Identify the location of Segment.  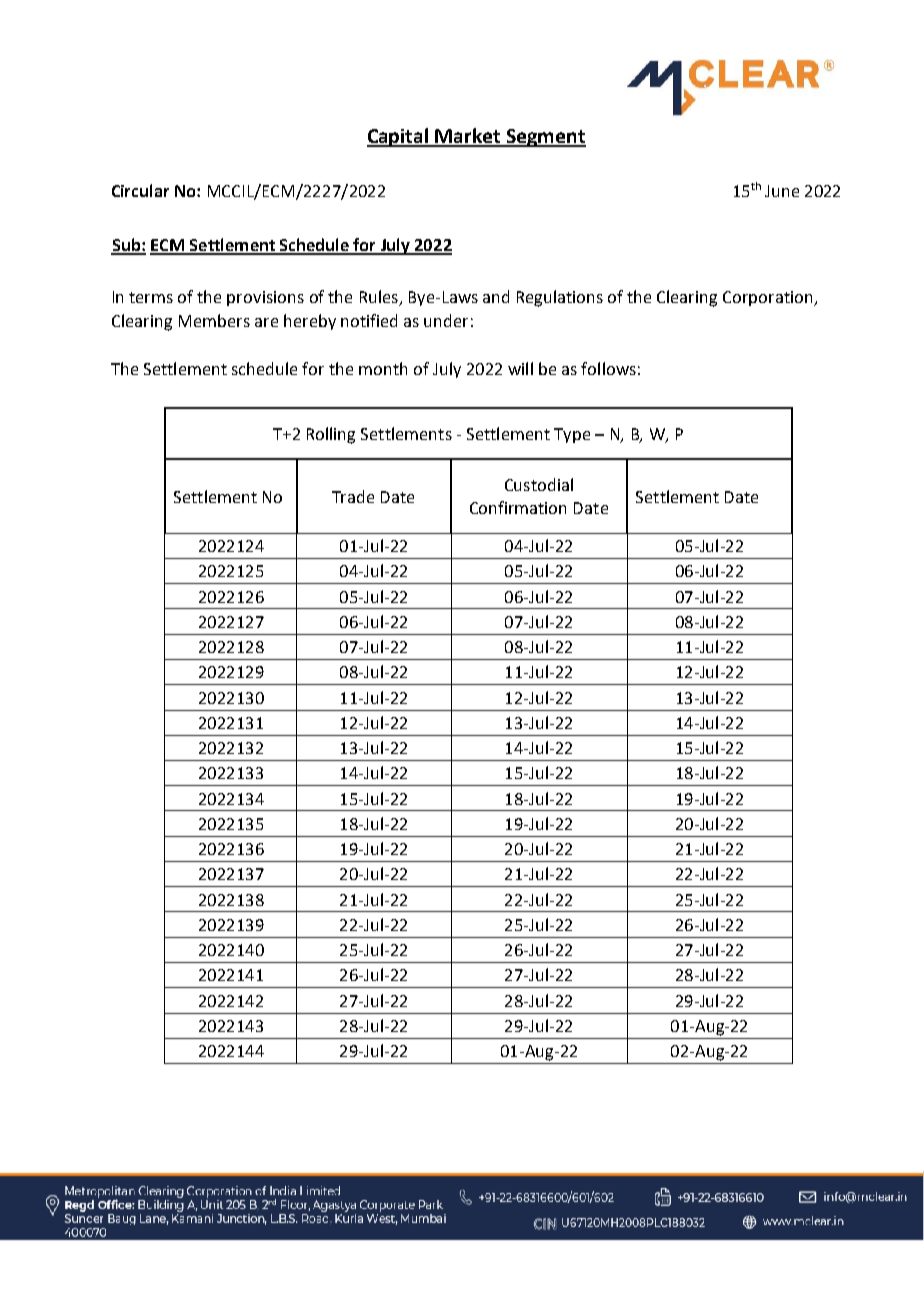
(545, 138).
